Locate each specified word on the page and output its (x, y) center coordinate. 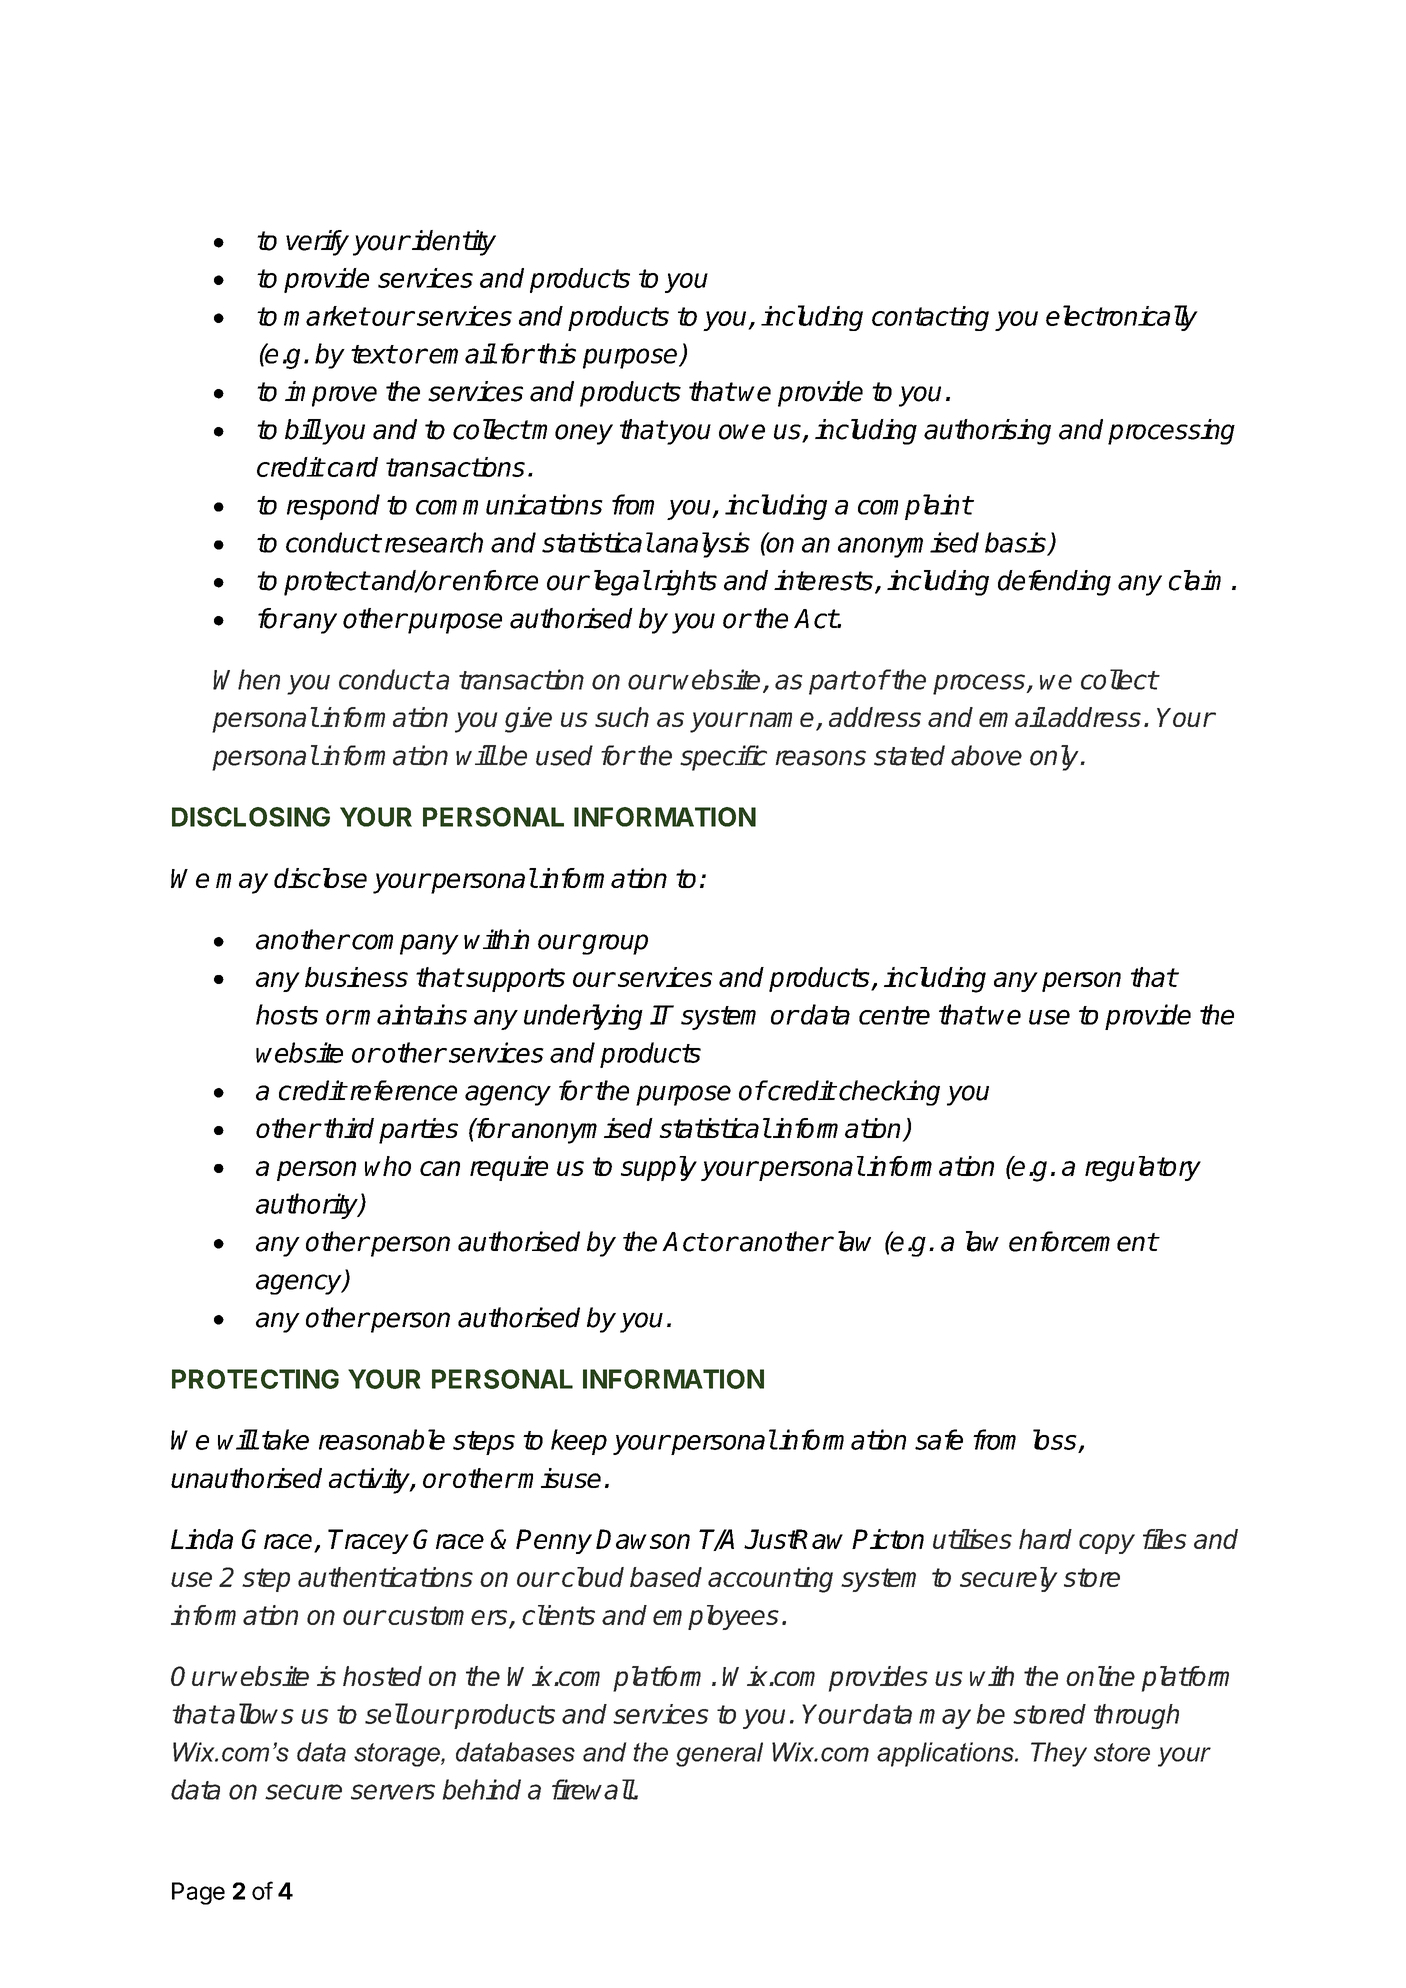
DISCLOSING (251, 817)
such (622, 717)
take (285, 1439)
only (1055, 758)
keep (579, 1442)
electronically (1122, 318)
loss (1055, 1439)
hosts (287, 1014)
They (1059, 1754)
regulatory (1143, 1169)
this (556, 353)
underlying (583, 1017)
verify (317, 243)
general (719, 1754)
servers (393, 1792)
